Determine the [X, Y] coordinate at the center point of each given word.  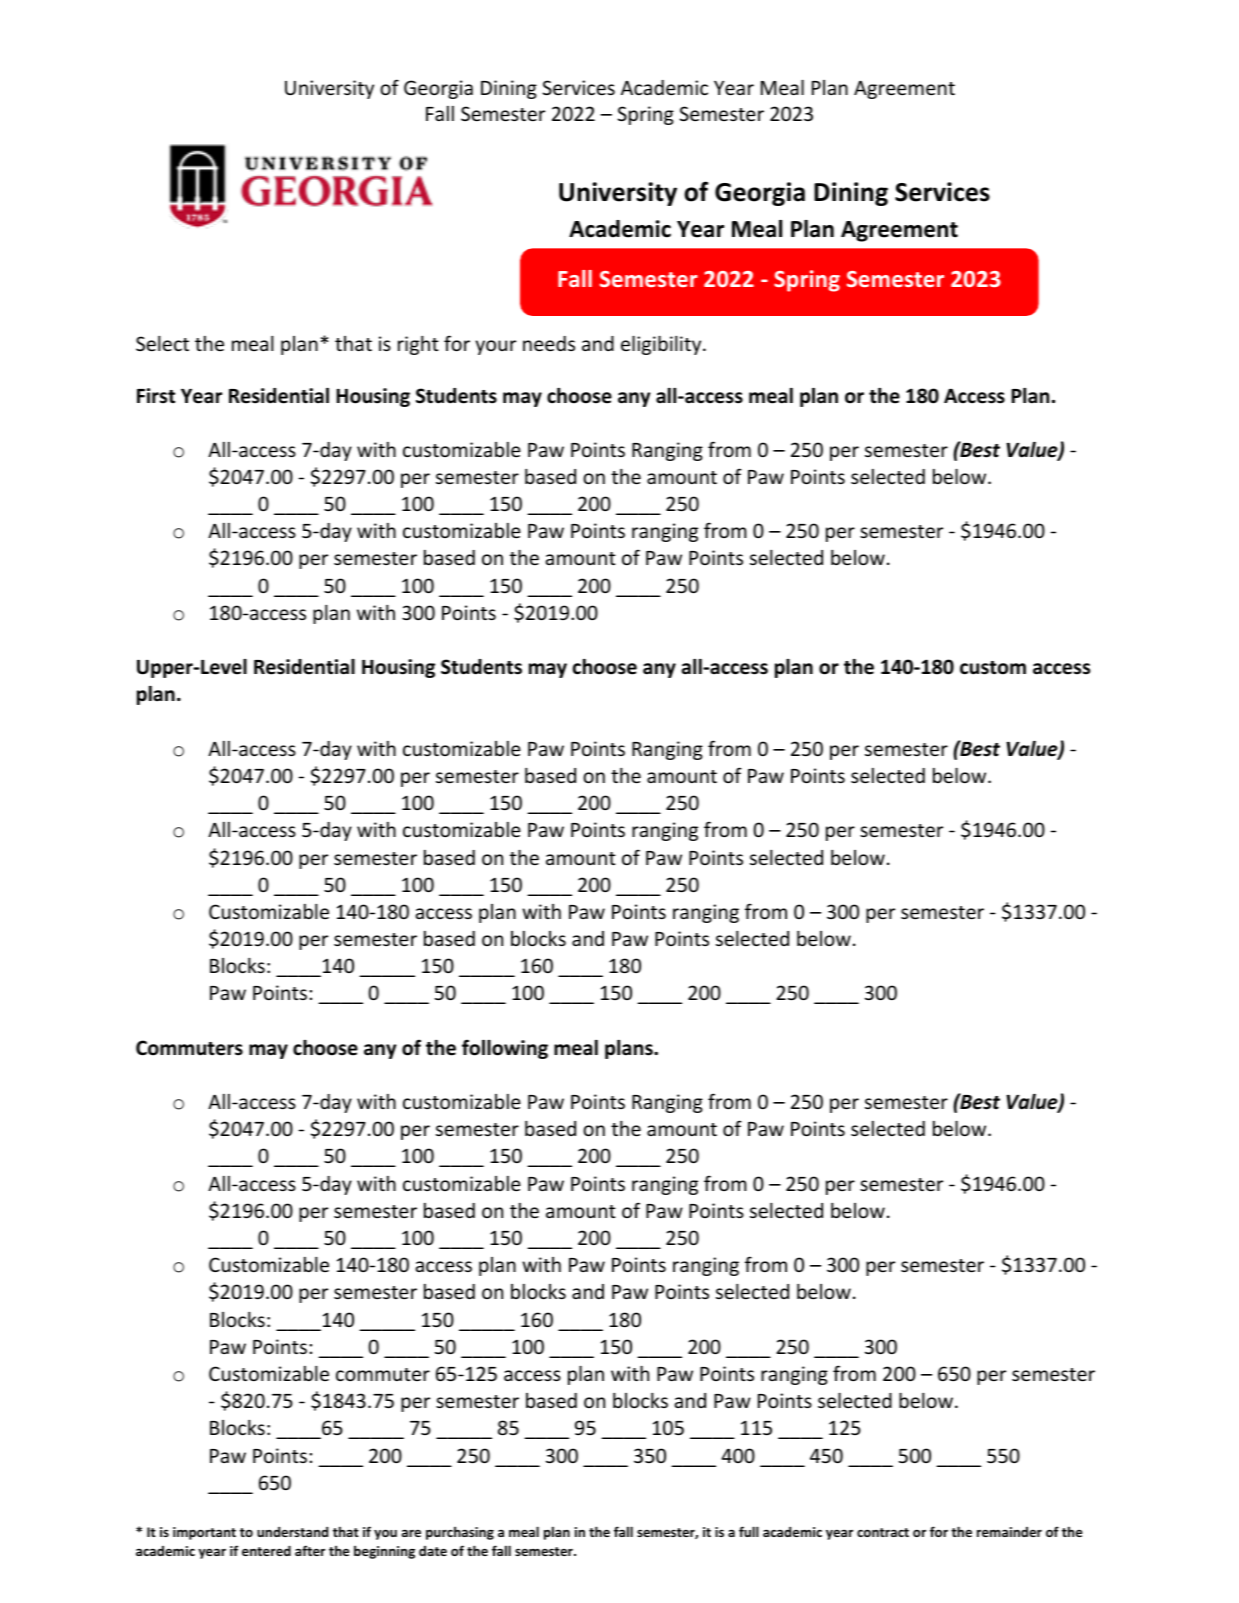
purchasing [460, 1533]
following [505, 1049]
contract [883, 1532]
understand [292, 1532]
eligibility [662, 345]
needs [549, 343]
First [156, 396]
